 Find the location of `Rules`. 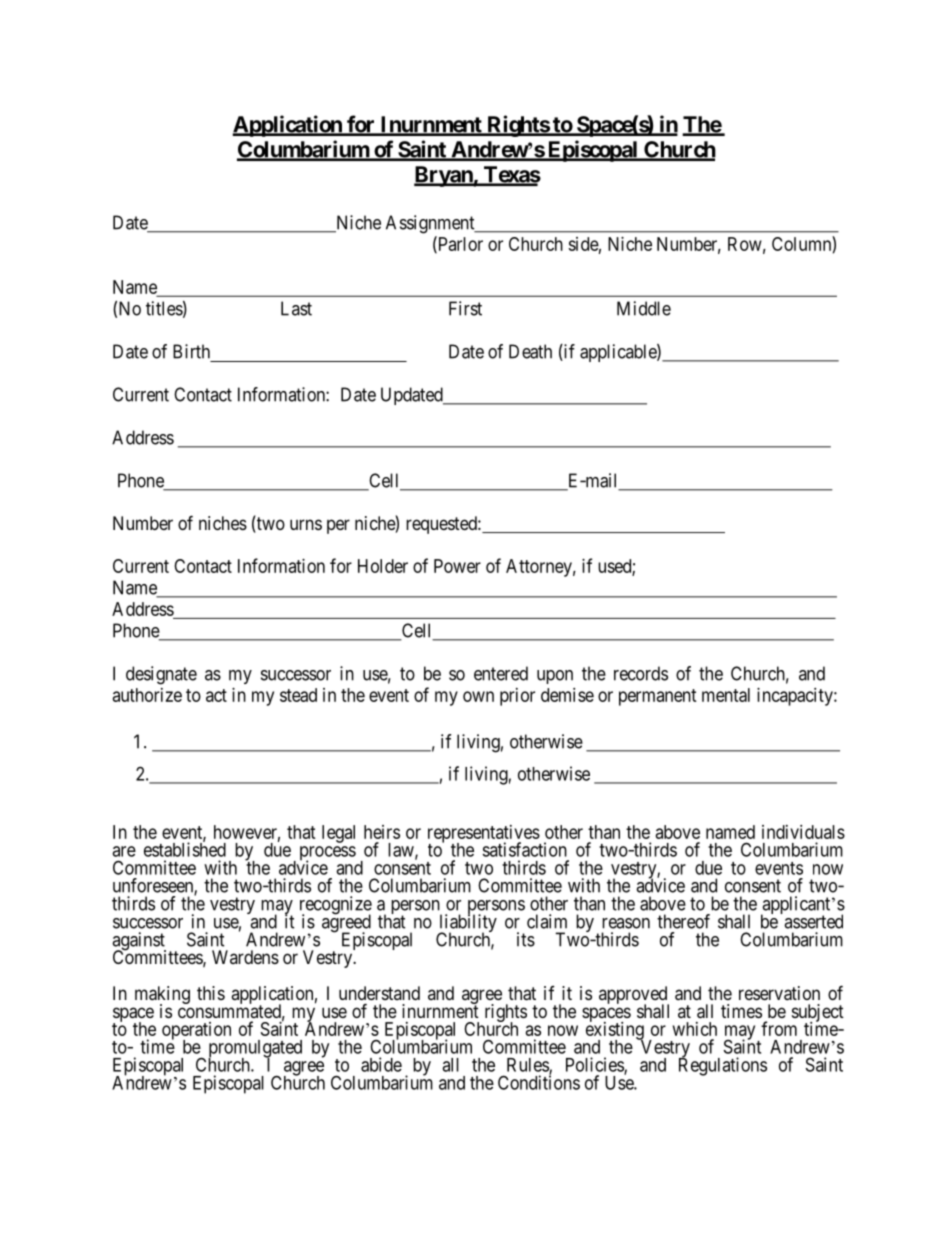

Rules is located at coordinates (528, 1066).
